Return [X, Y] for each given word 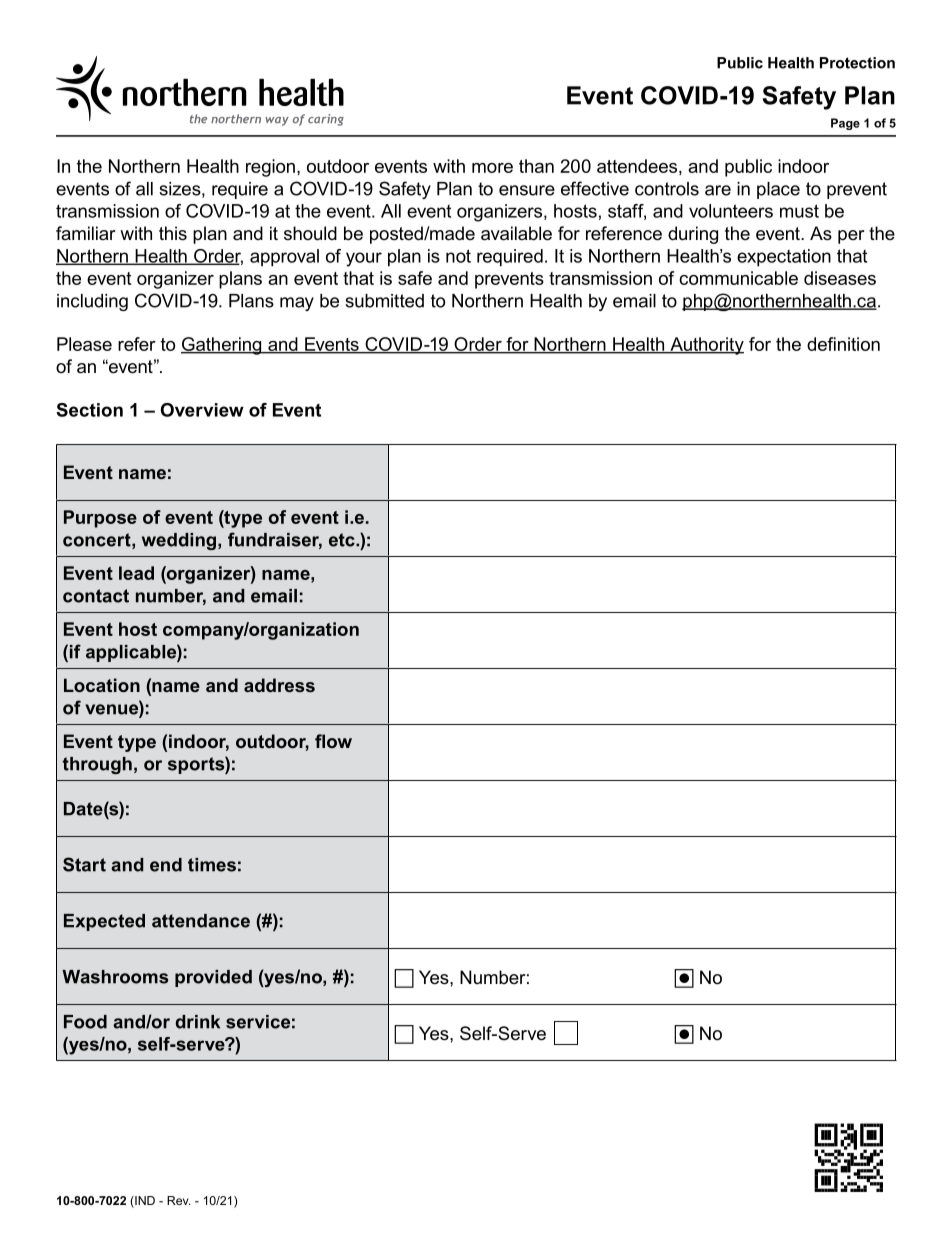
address [279, 685]
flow [333, 741]
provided [213, 978]
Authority [706, 346]
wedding [179, 541]
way [277, 121]
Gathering [222, 346]
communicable [738, 278]
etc [343, 540]
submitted [384, 301]
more [492, 168]
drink [198, 1022]
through [97, 765]
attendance [201, 921]
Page [845, 124]
